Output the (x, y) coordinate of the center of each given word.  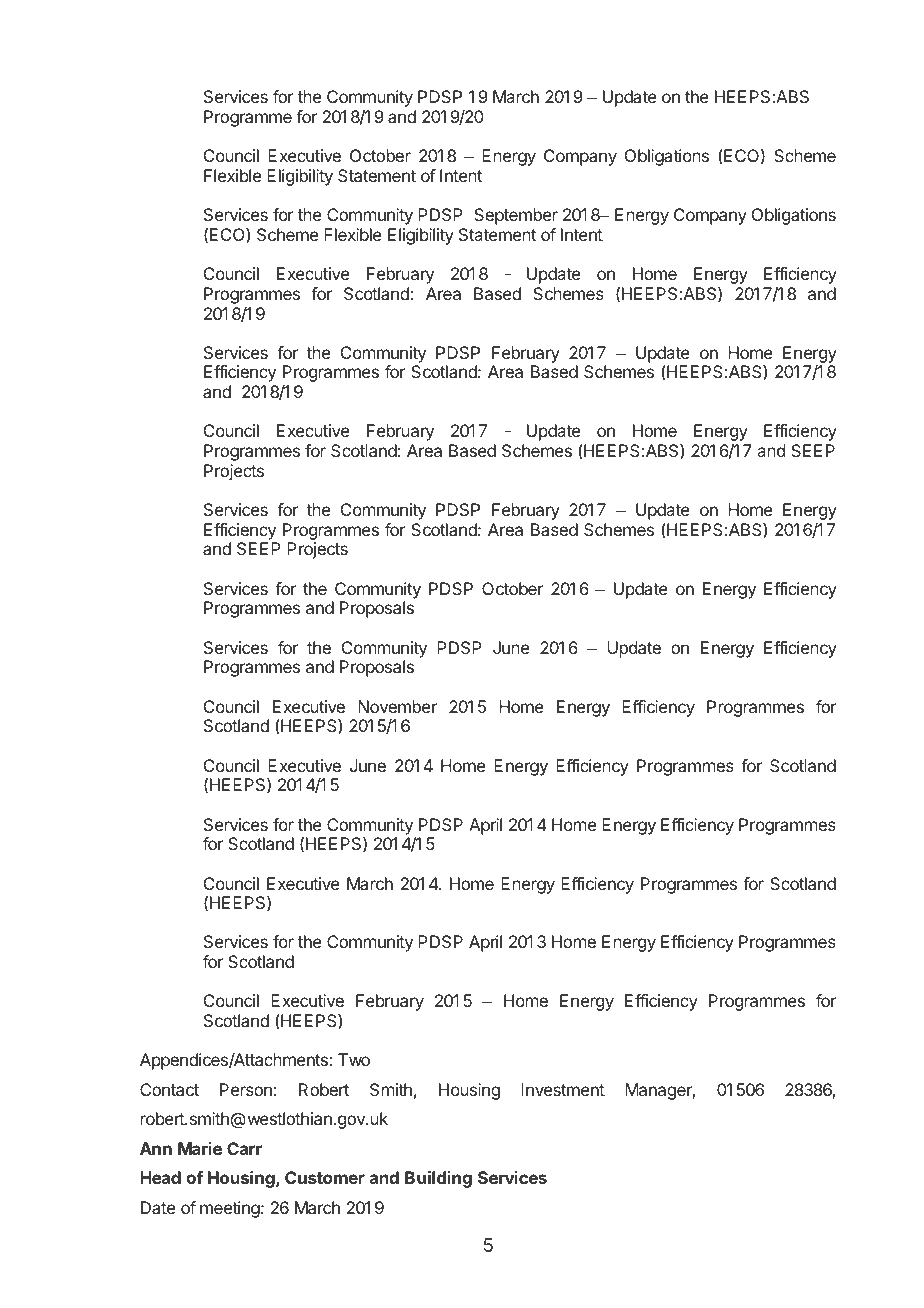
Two (354, 1059)
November (397, 706)
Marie (200, 1148)
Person (246, 1089)
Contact (169, 1089)
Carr (244, 1148)
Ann (156, 1148)
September (516, 216)
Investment (563, 1089)
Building (438, 1179)
